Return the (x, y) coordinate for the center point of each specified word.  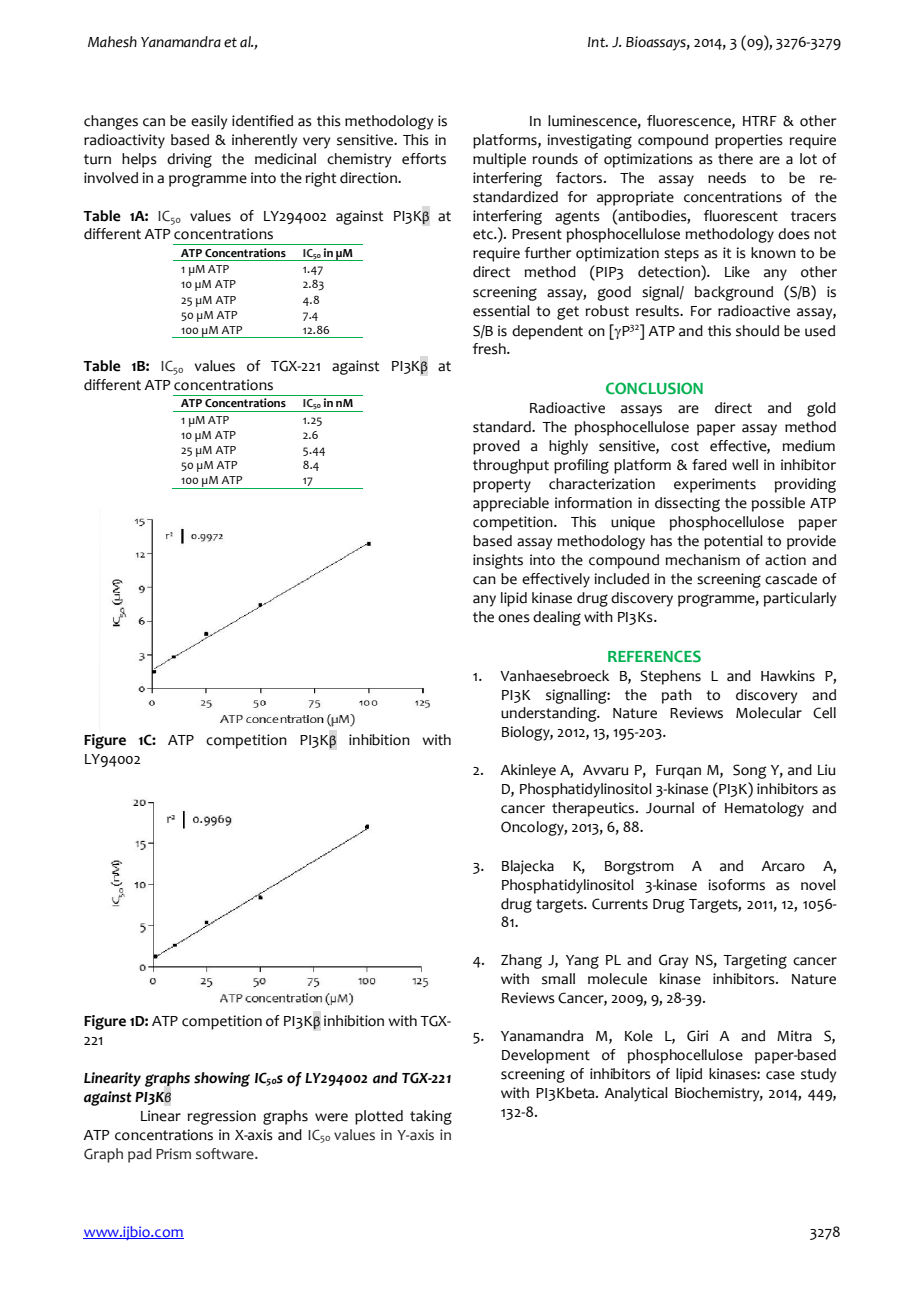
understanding (550, 714)
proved (496, 447)
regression (221, 1117)
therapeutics (593, 809)
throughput (511, 466)
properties (749, 141)
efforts (424, 159)
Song (750, 771)
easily (209, 122)
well (745, 465)
